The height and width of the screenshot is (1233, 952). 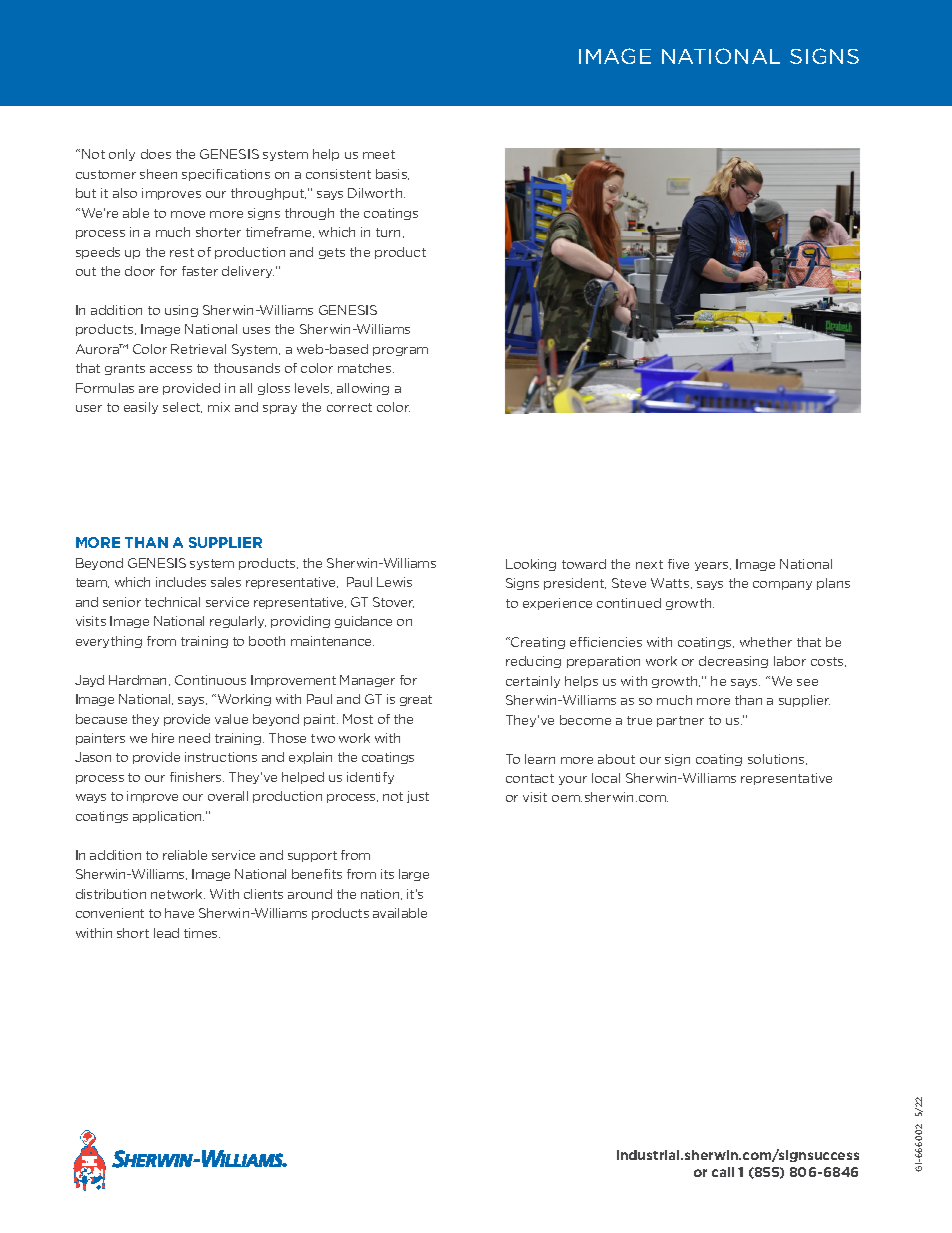 What do you see at coordinates (713, 566) in the screenshot?
I see `years` at bounding box center [713, 566].
